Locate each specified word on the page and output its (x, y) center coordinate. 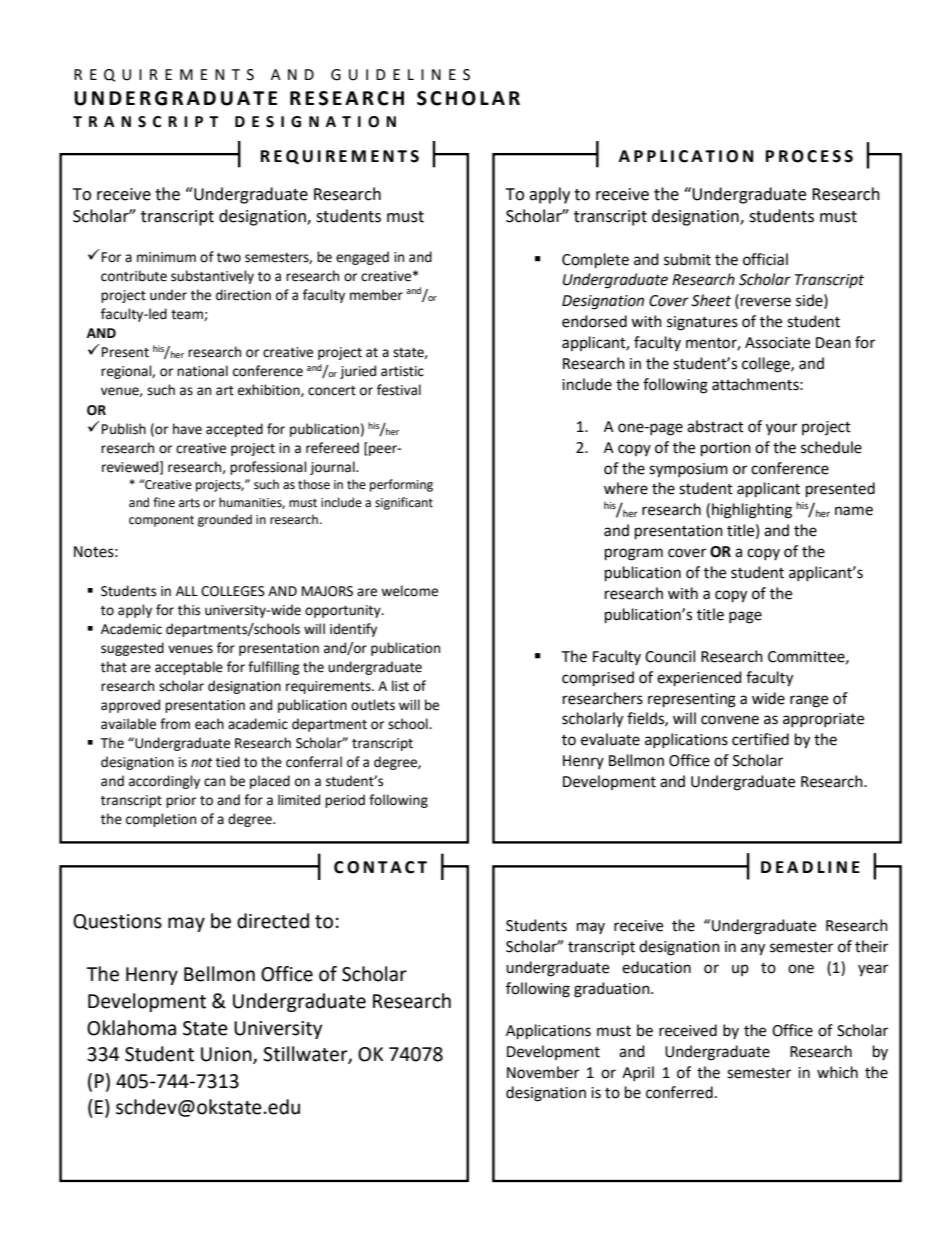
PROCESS (809, 156)
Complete (595, 261)
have (187, 429)
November (543, 1072)
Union (227, 1055)
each (209, 724)
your (781, 429)
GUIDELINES (400, 75)
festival (399, 390)
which (837, 1072)
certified (760, 739)
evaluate (610, 739)
